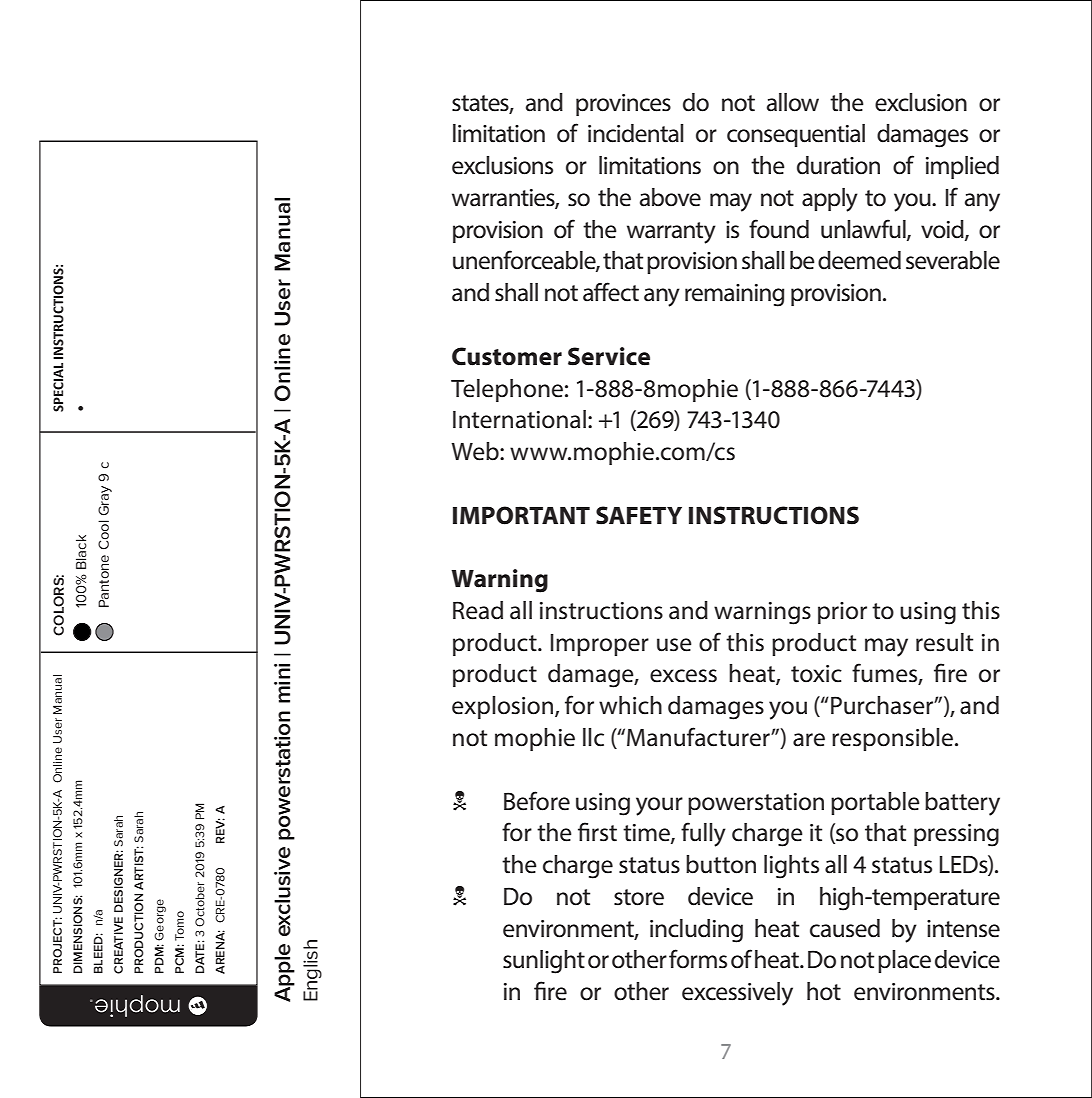 This screenshot has width=1092, height=1098. Describe the element at coordinates (859, 260) in the screenshot. I see `deemed` at that location.
